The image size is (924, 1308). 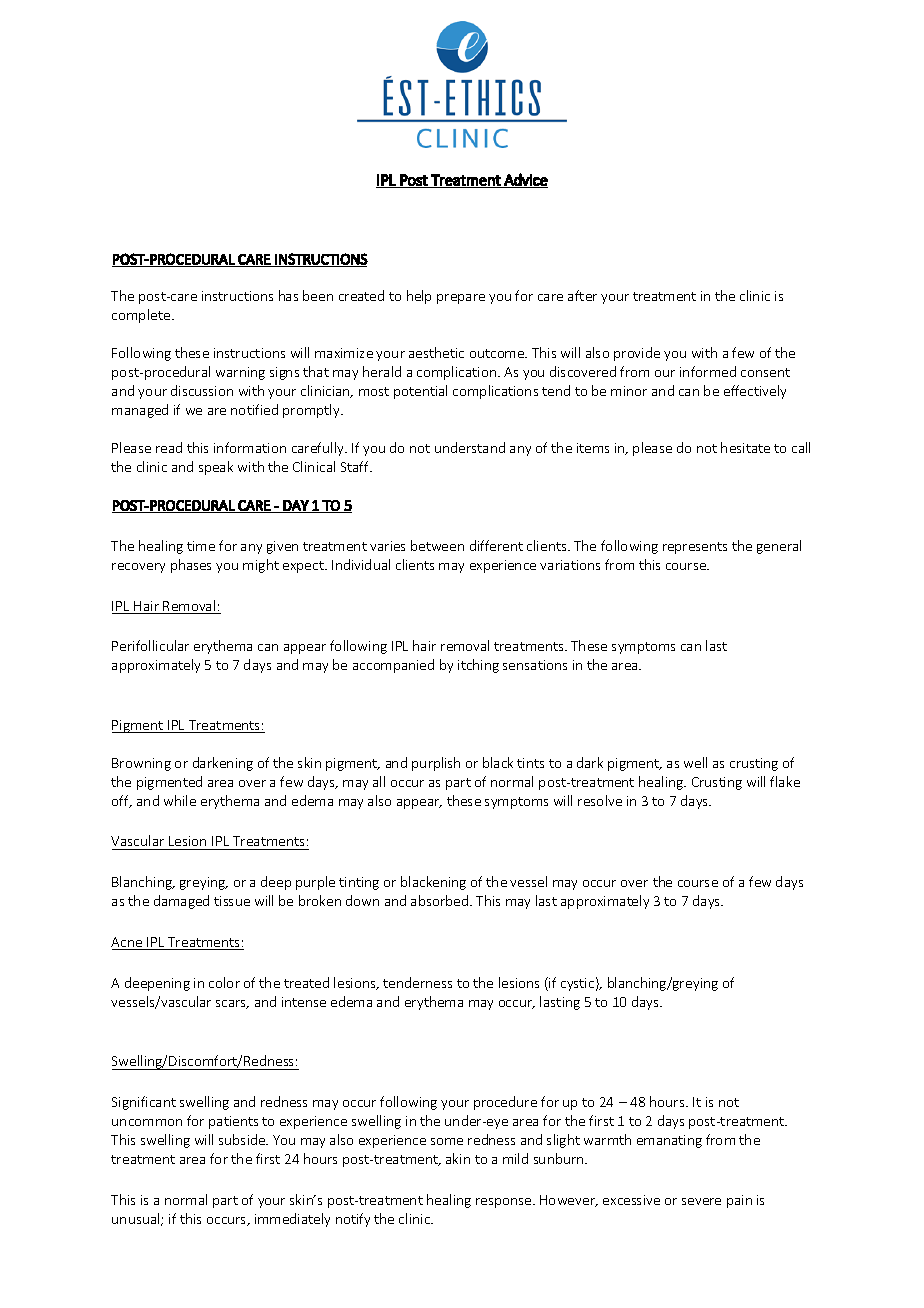 I want to click on complete, so click(x=142, y=316).
